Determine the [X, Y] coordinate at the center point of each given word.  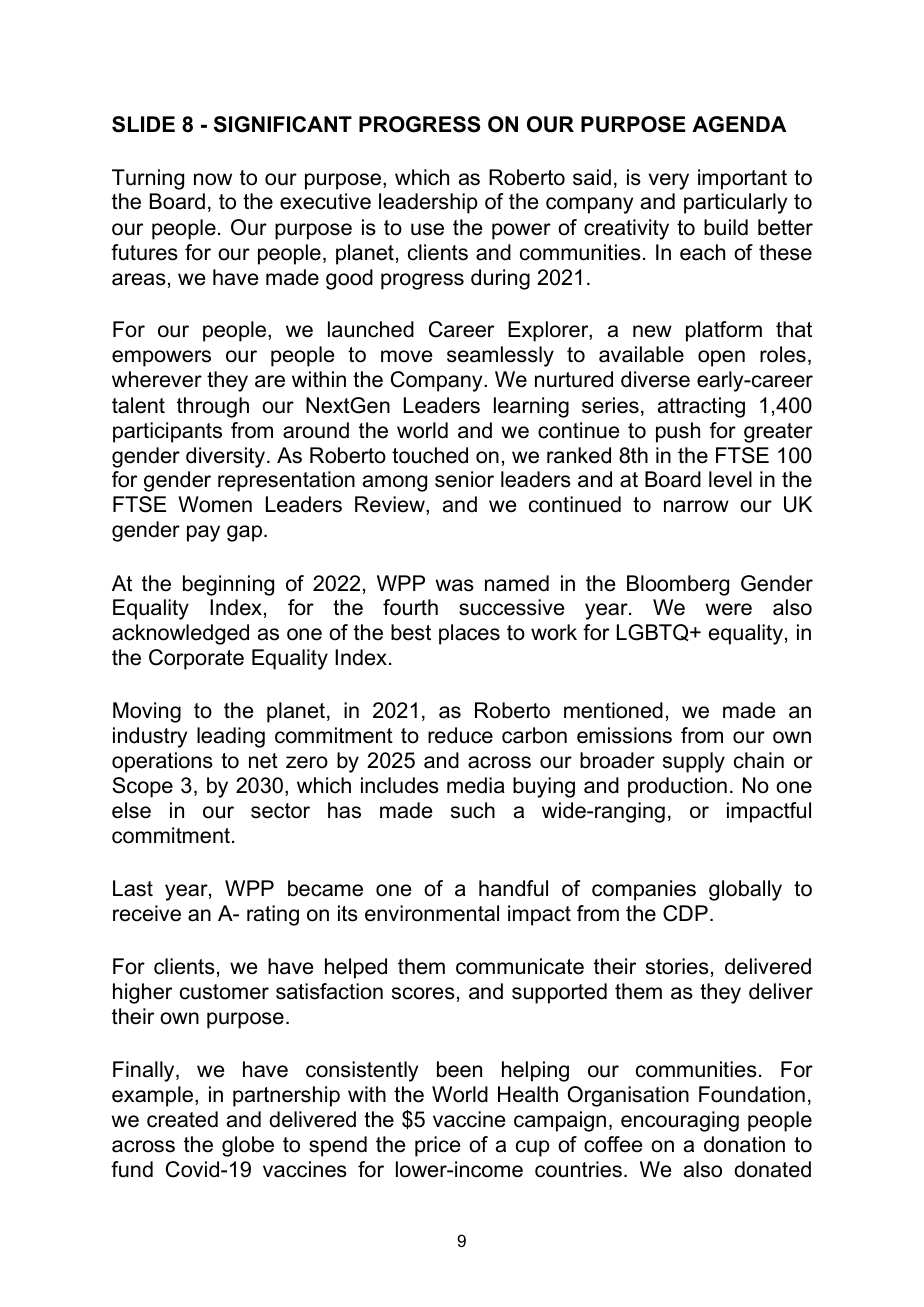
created [182, 1119]
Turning [148, 179]
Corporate [196, 659]
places [469, 634]
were [728, 609]
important [742, 179]
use [427, 229]
